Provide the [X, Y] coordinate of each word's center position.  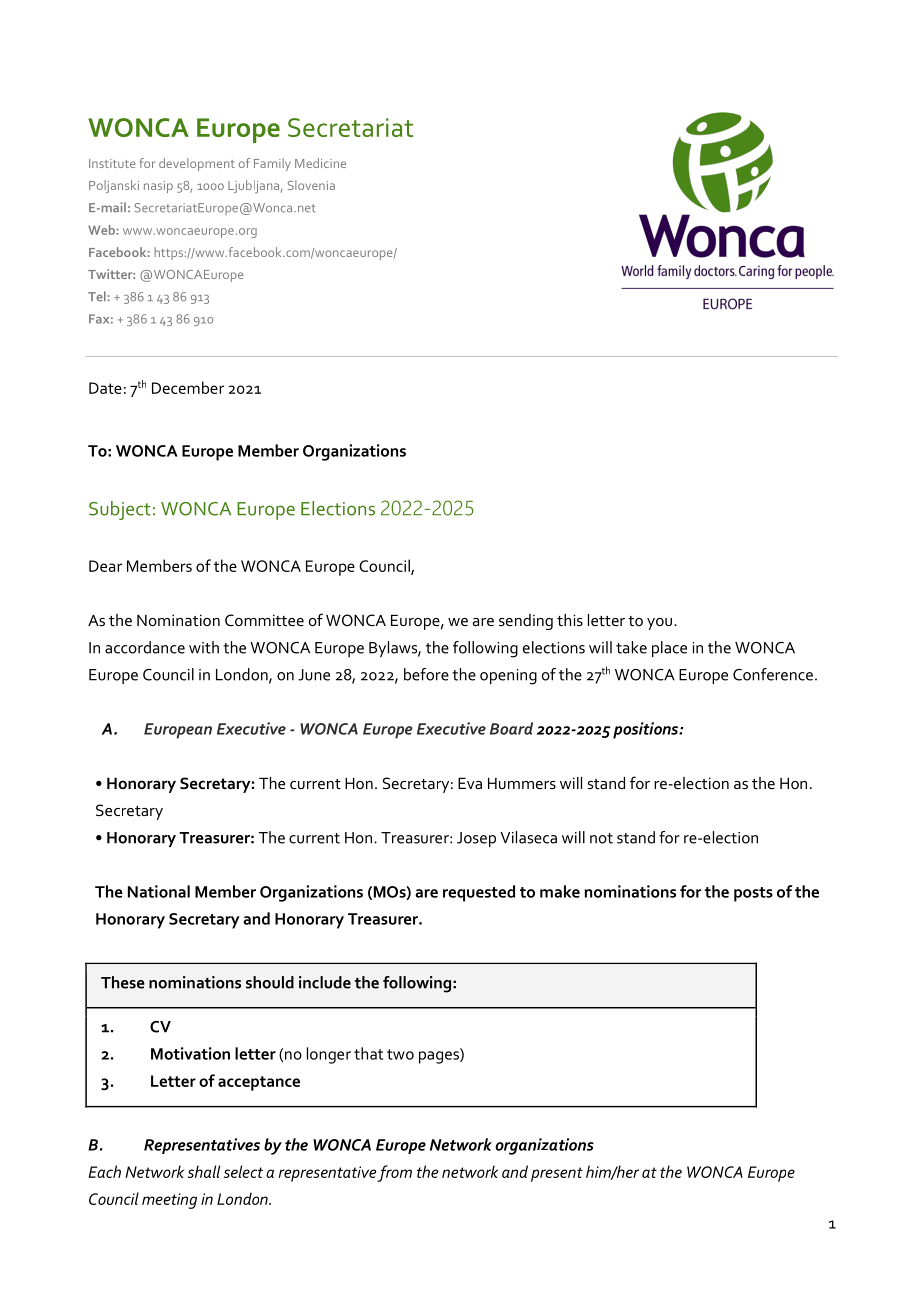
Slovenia [311, 185]
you [659, 624]
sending [526, 622]
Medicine [320, 163]
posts [753, 894]
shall [204, 1171]
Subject [120, 510]
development [197, 164]
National [159, 891]
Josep [476, 839]
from [394, 1173]
